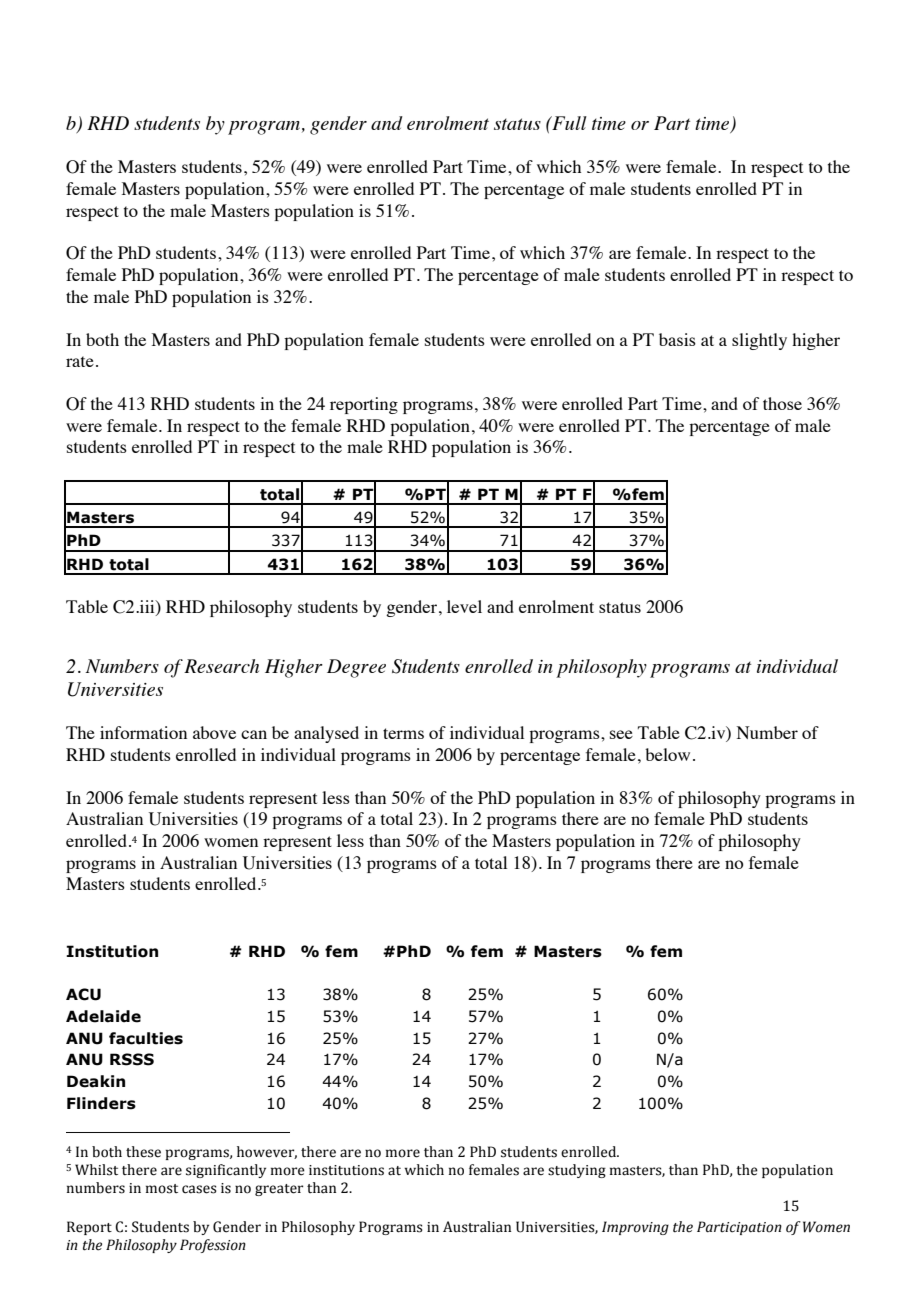 This screenshot has height=1308, width=924. I want to click on Research, so click(221, 666).
